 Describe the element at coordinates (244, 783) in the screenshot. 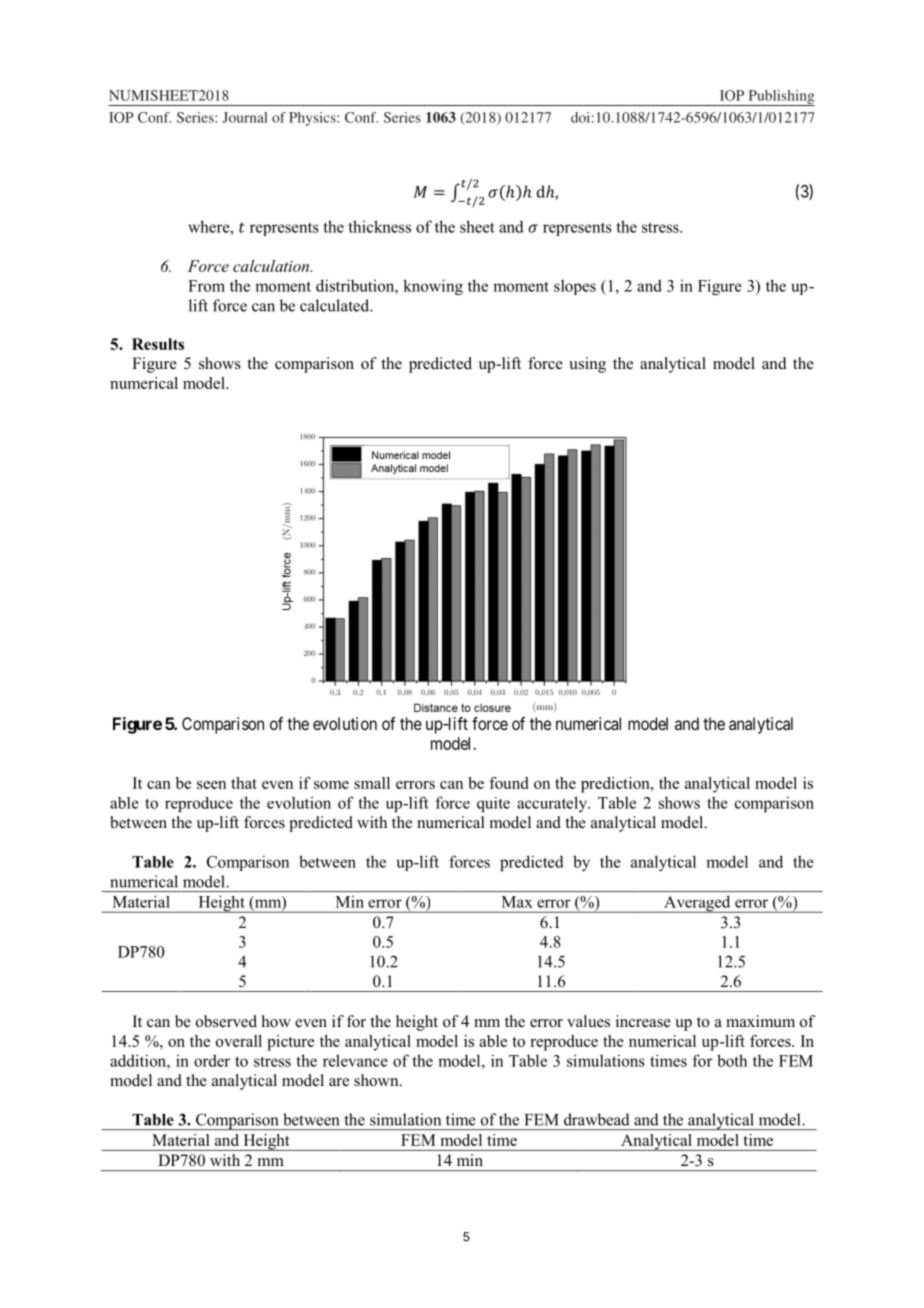

I see `that` at that location.
